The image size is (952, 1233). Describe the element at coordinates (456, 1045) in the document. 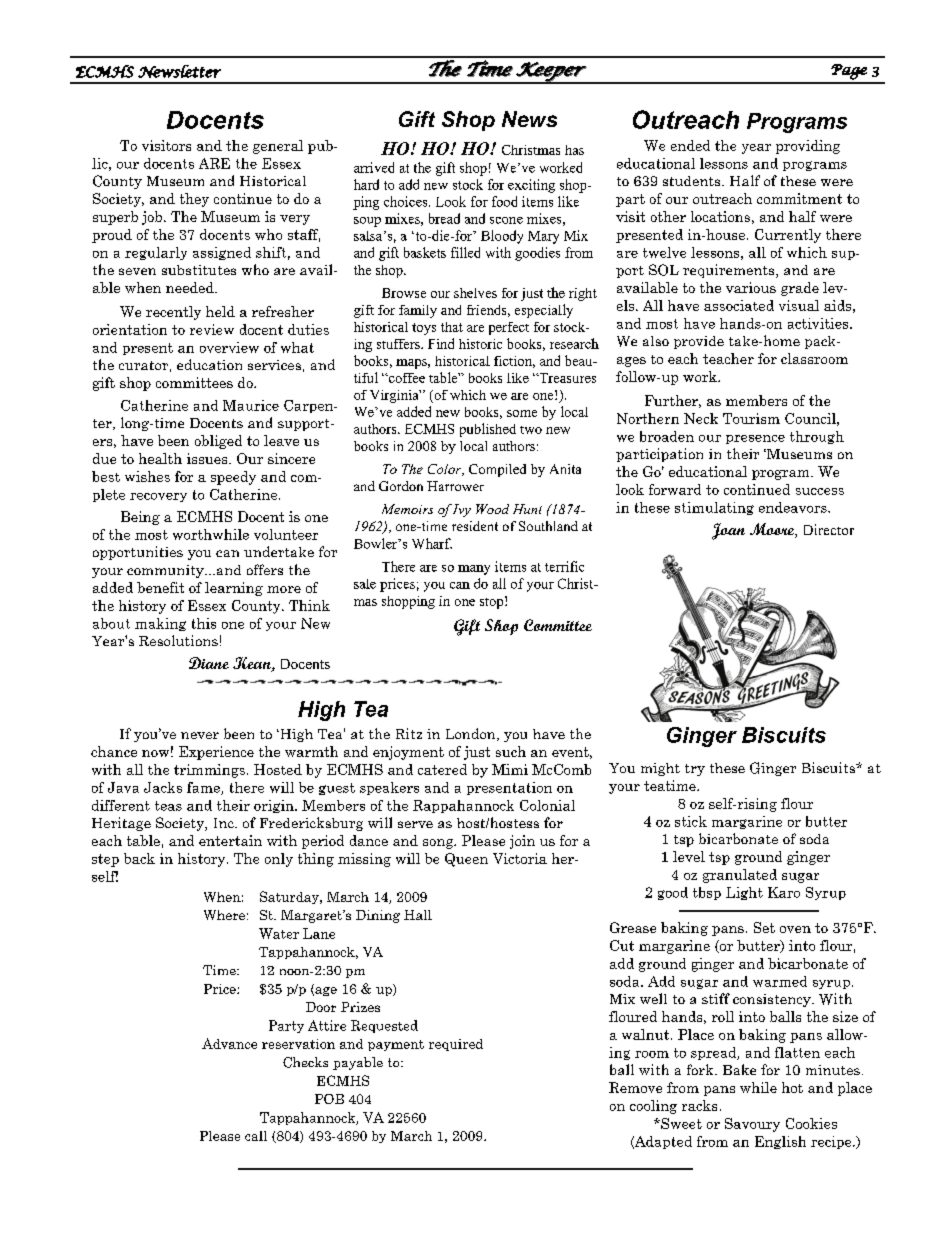

I see `required` at that location.
